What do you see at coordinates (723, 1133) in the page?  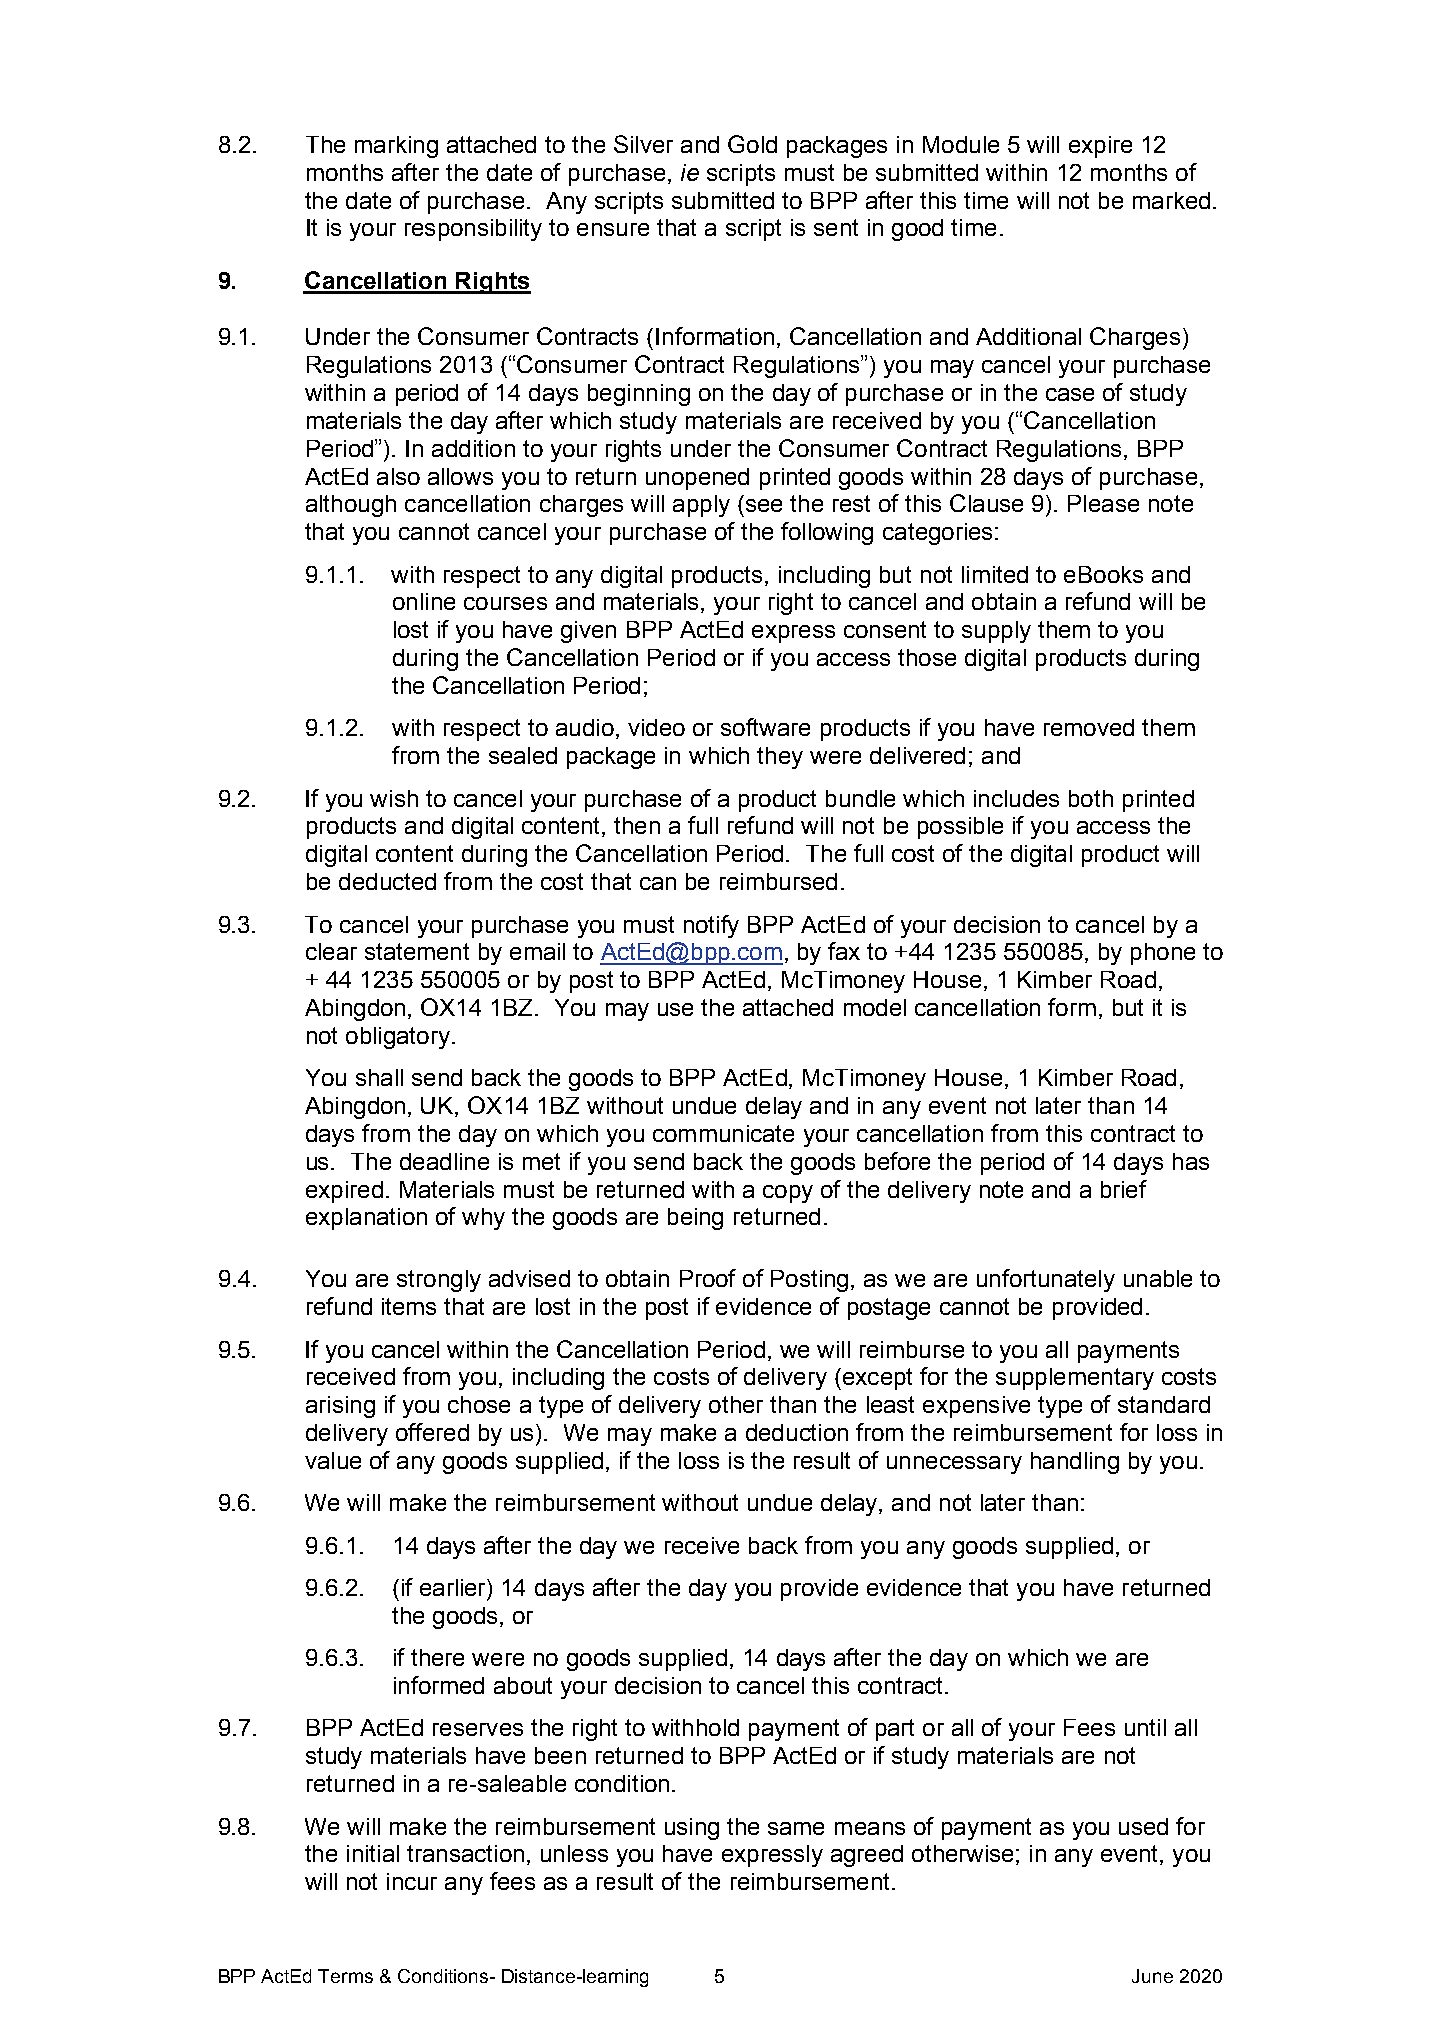 I see `communicate` at bounding box center [723, 1133].
